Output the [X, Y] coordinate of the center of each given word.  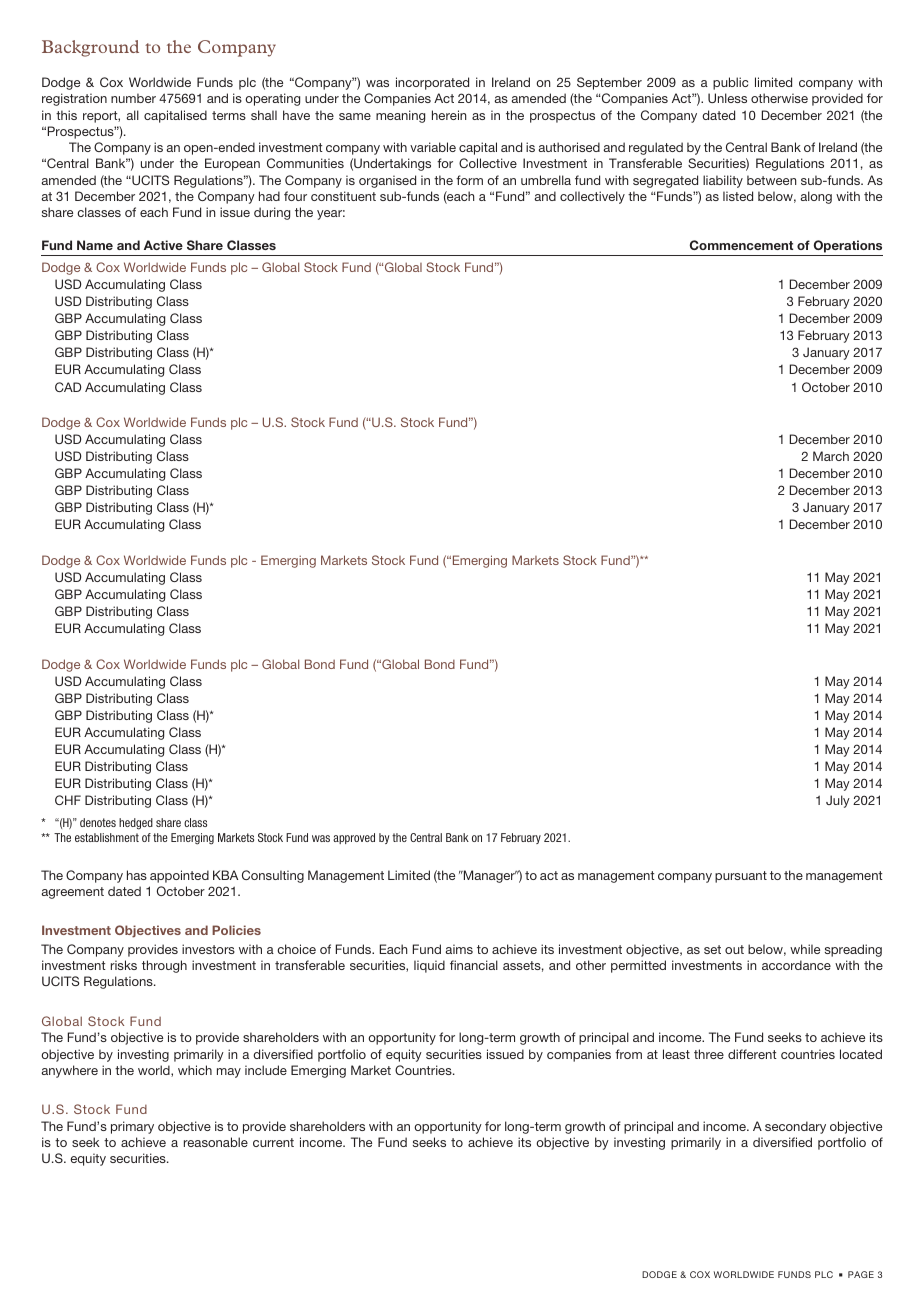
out [734, 949]
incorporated [432, 83]
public [730, 83]
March [831, 456]
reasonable [216, 1142]
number [133, 98]
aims [459, 949]
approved [354, 838]
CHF [68, 800]
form [469, 180]
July [838, 801]
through [164, 966]
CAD [68, 387]
